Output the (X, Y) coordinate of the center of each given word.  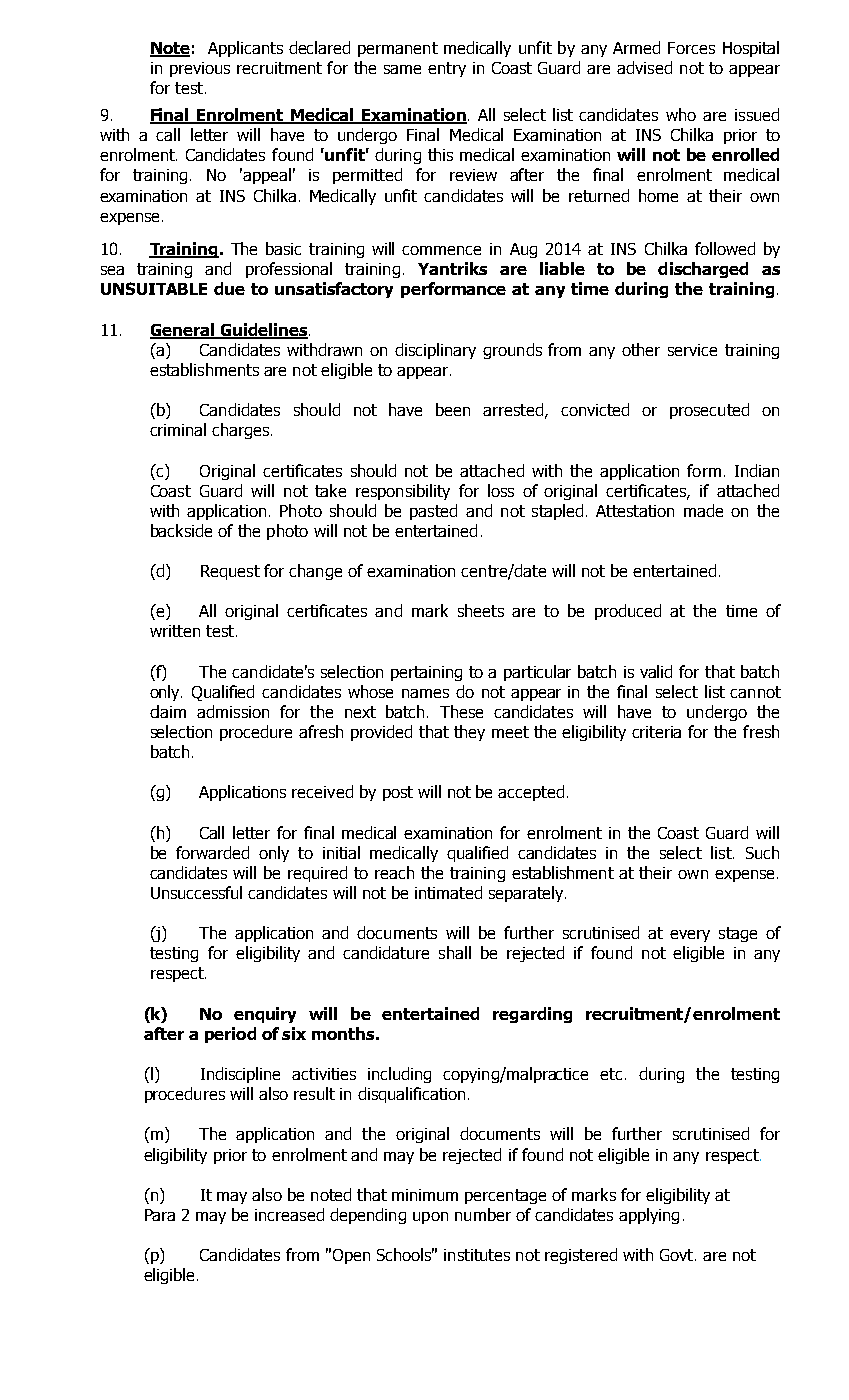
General (183, 330)
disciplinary (435, 351)
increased (289, 1214)
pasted (433, 512)
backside (181, 530)
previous (200, 69)
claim (168, 711)
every (690, 936)
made (703, 510)
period (230, 1035)
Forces (691, 48)
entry (447, 69)
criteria (656, 732)
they (469, 733)
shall (455, 952)
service (692, 350)
